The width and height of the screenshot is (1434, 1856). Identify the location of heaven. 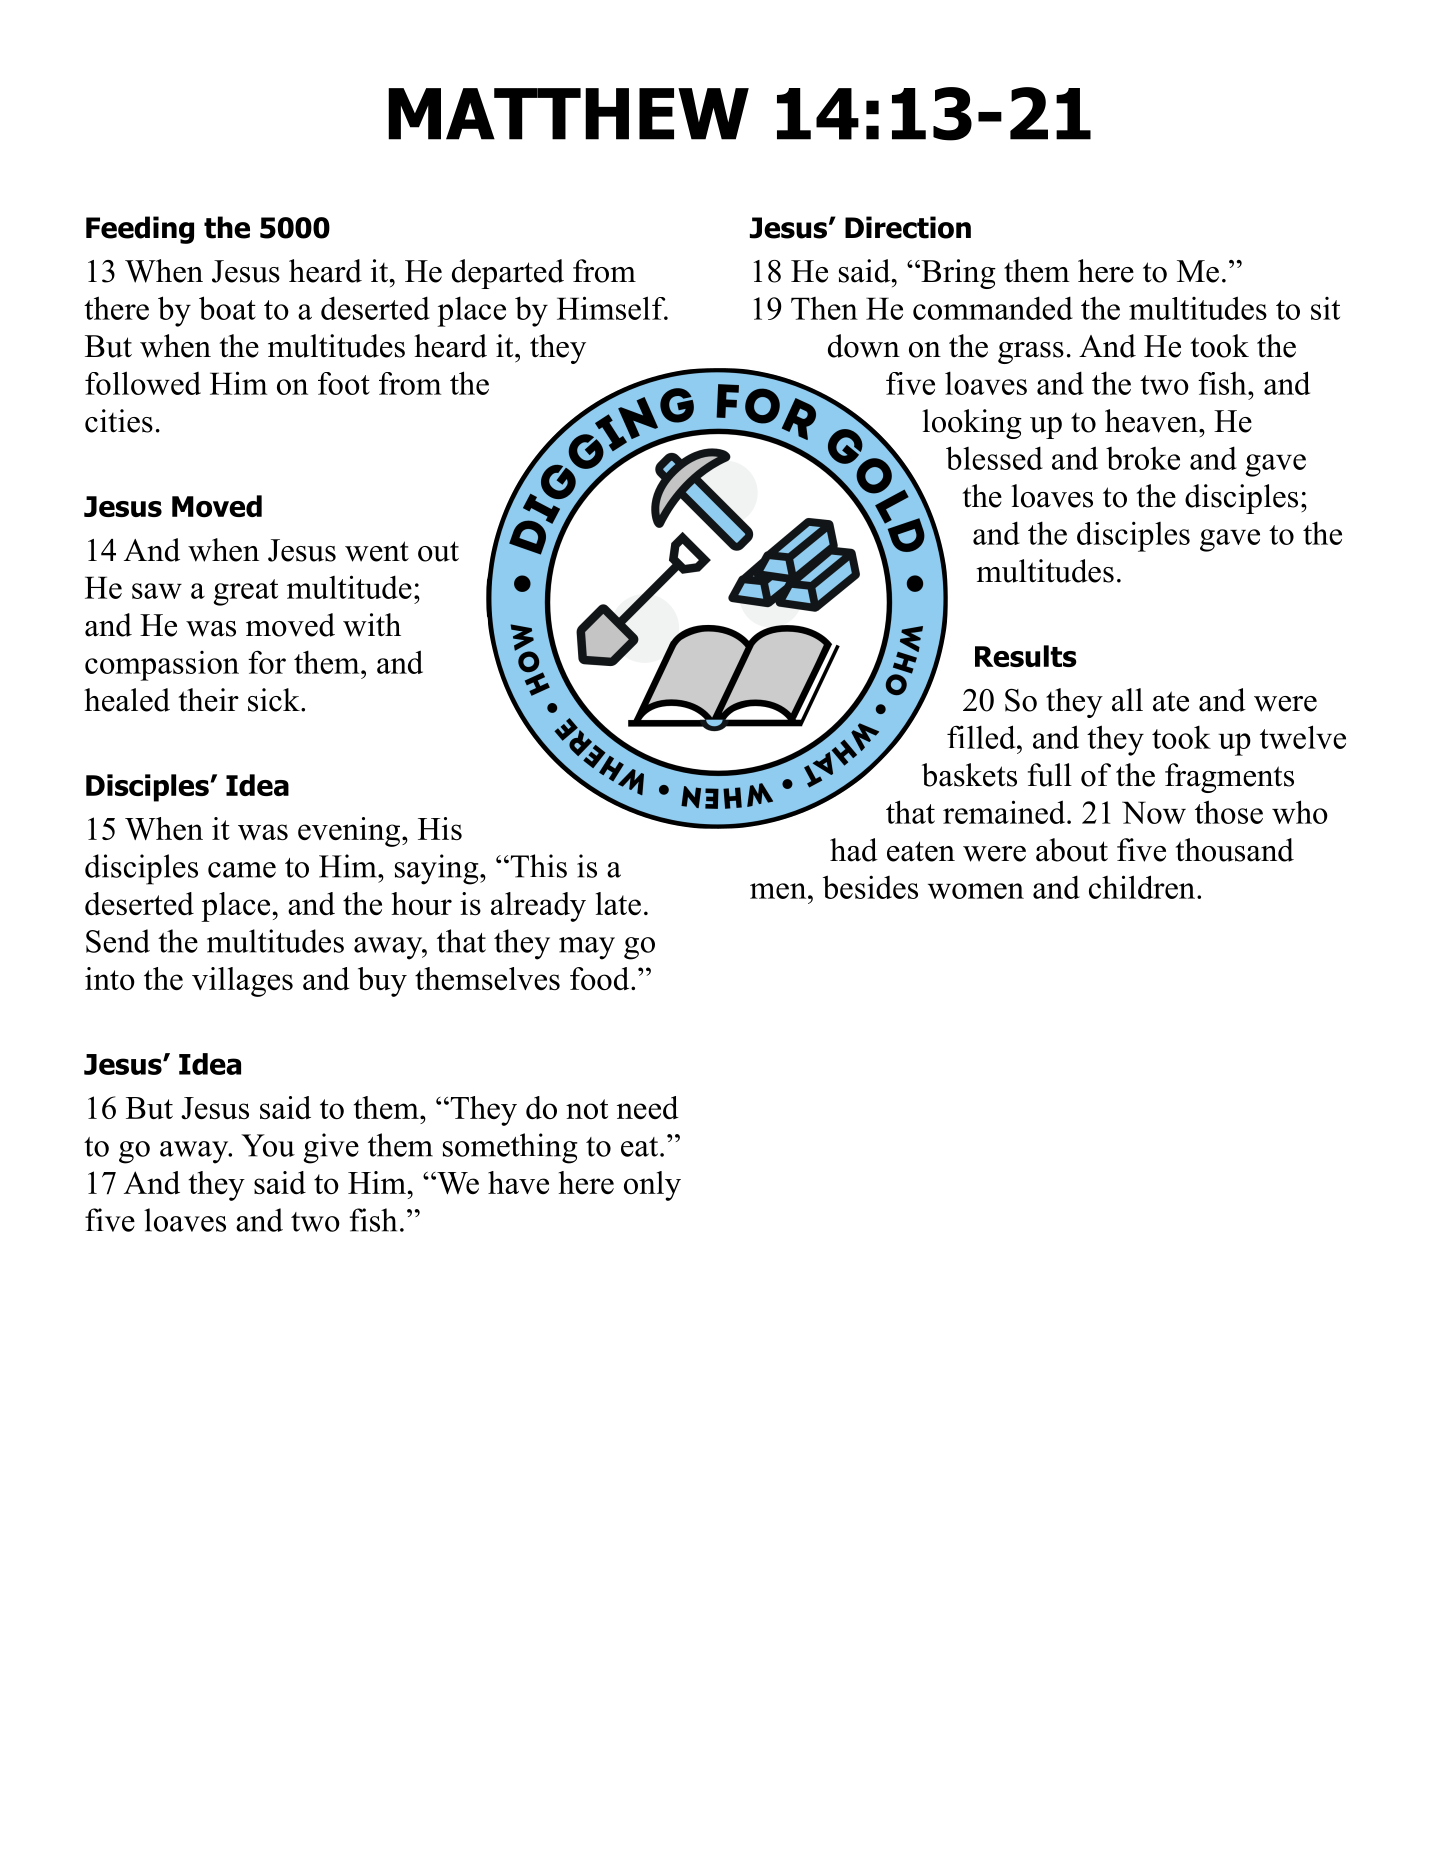
(1152, 421).
